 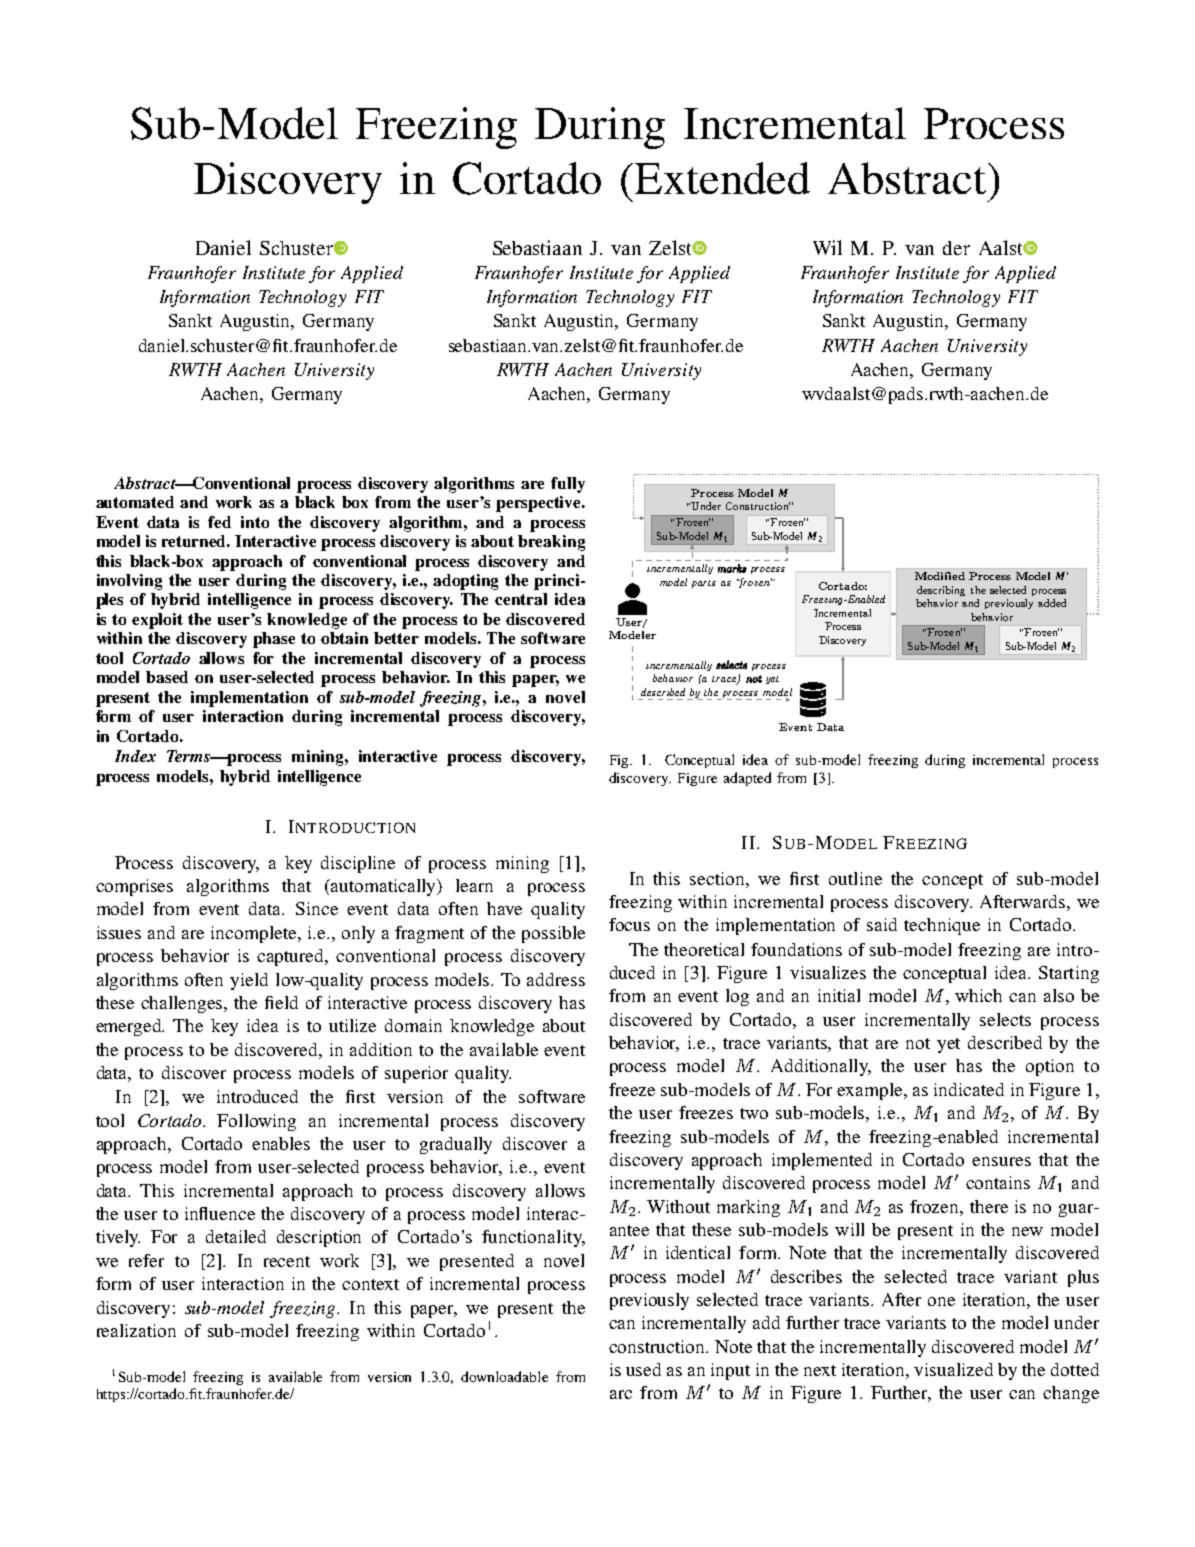 I want to click on describing, so click(x=941, y=591).
